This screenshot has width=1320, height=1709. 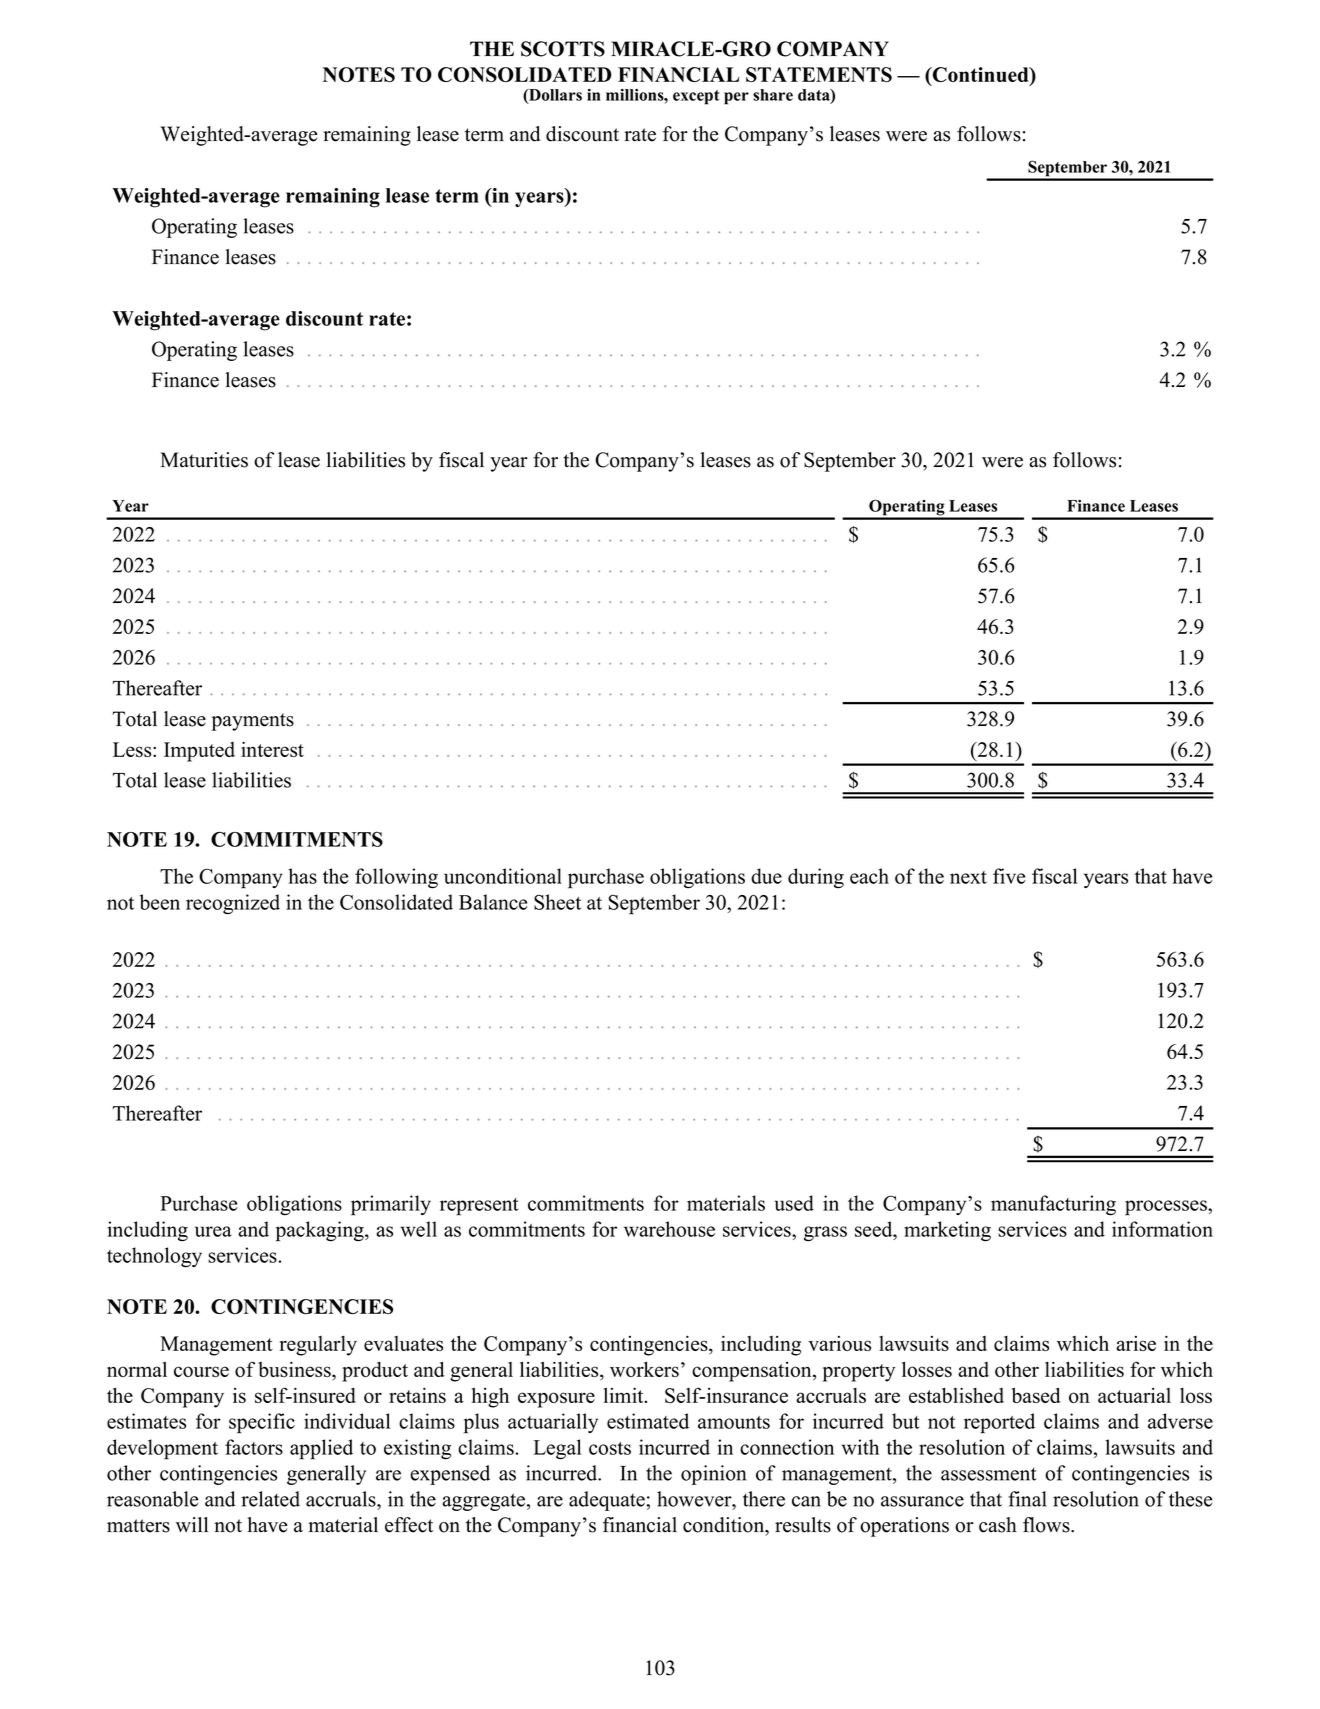 What do you see at coordinates (563, 49) in the screenshot?
I see `SCOTTS` at bounding box center [563, 49].
